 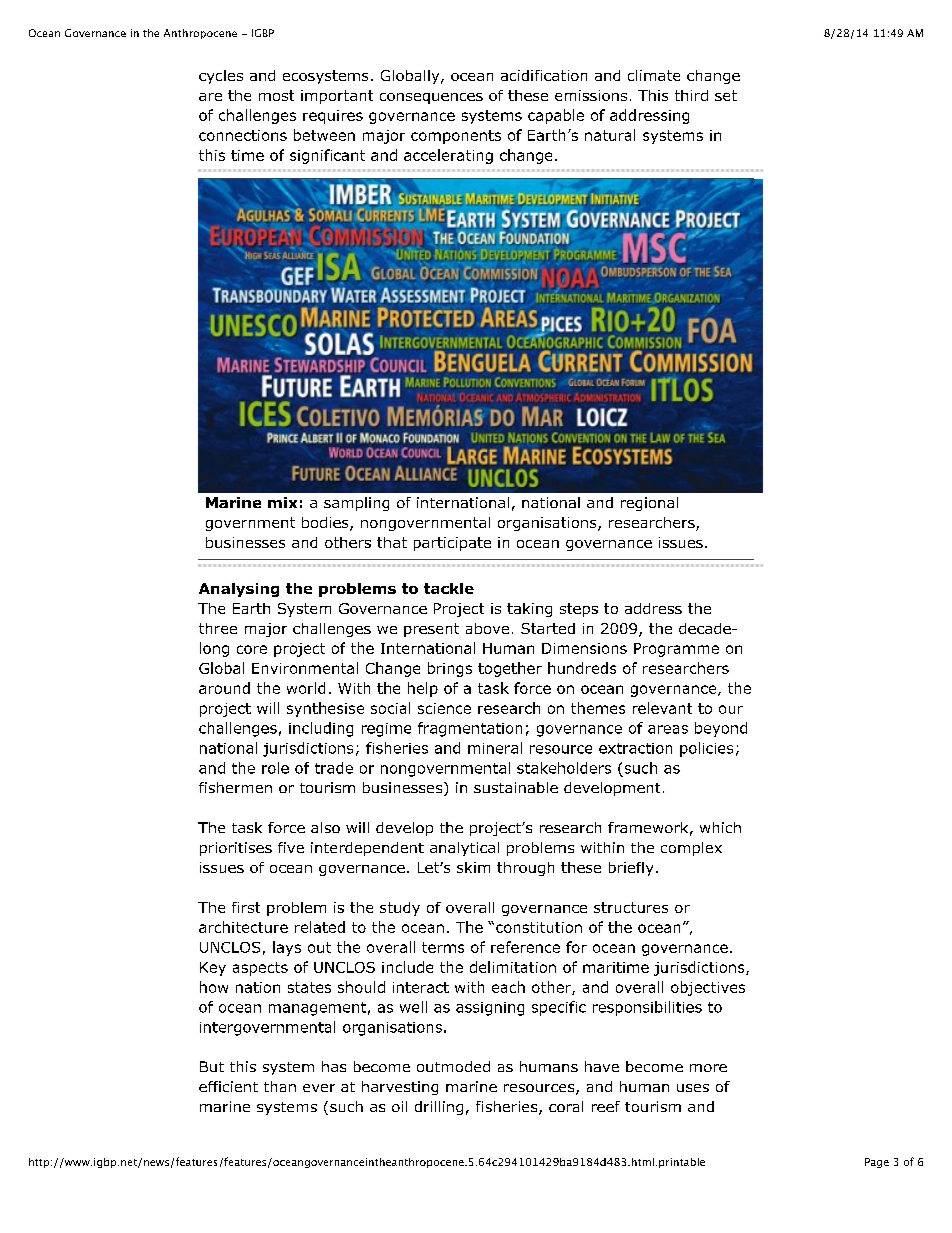 What do you see at coordinates (877, 1163) in the screenshot?
I see `Page` at bounding box center [877, 1163].
